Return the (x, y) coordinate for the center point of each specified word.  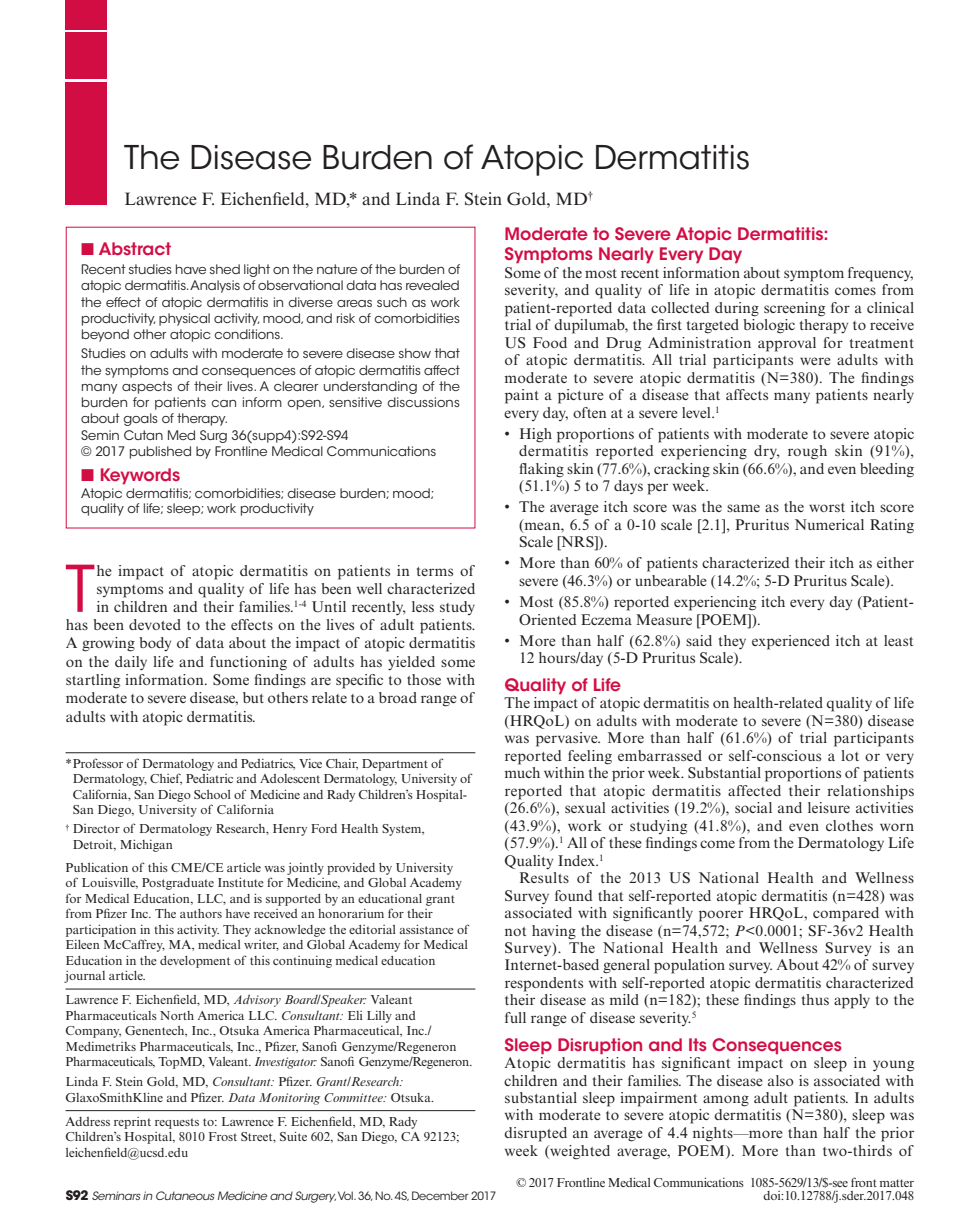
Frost (223, 1136)
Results (544, 877)
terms (435, 571)
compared (846, 914)
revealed (432, 285)
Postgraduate (178, 884)
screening (794, 309)
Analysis (215, 286)
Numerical (829, 524)
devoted (155, 624)
